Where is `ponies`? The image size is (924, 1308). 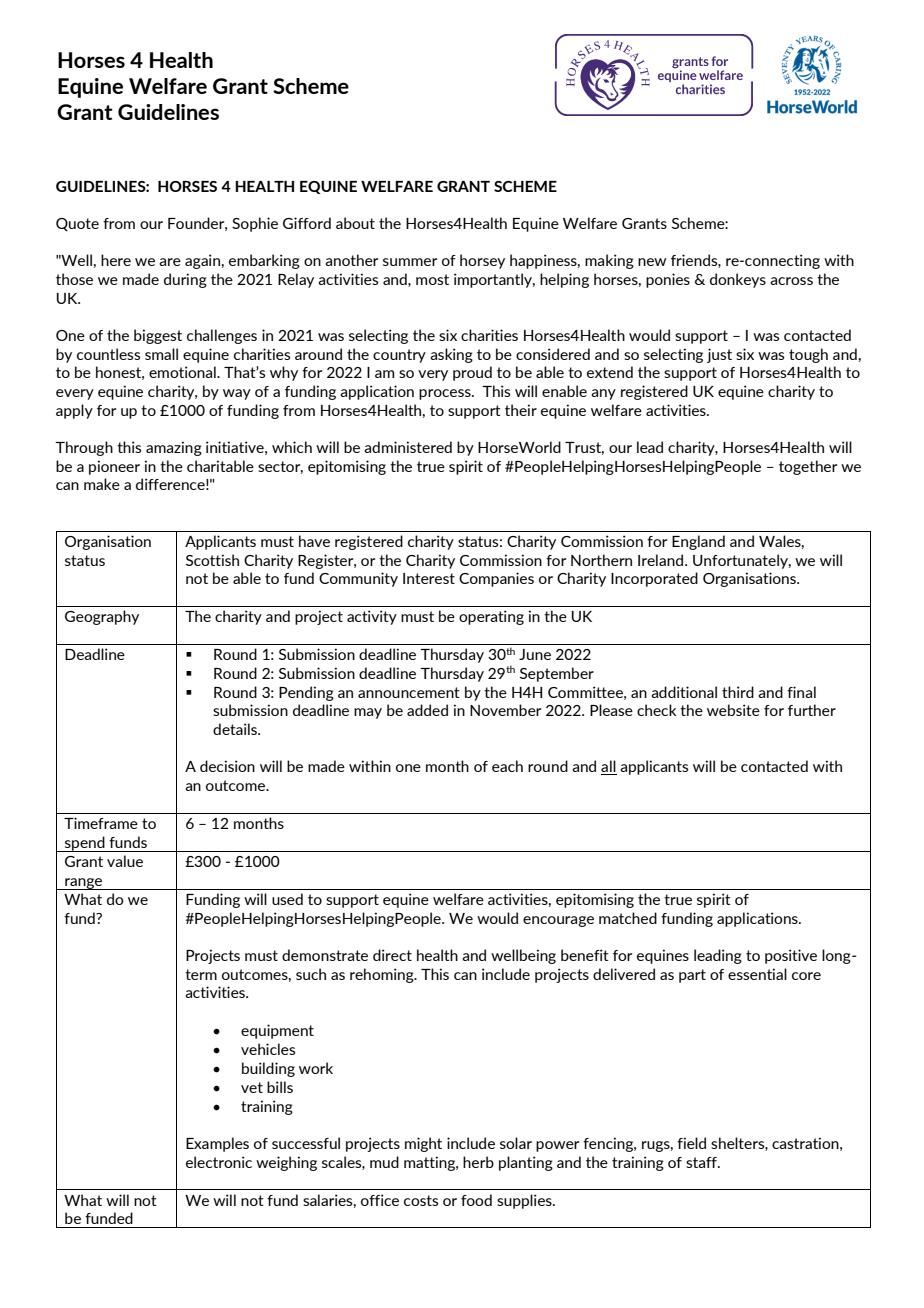
ponies is located at coordinates (668, 280).
